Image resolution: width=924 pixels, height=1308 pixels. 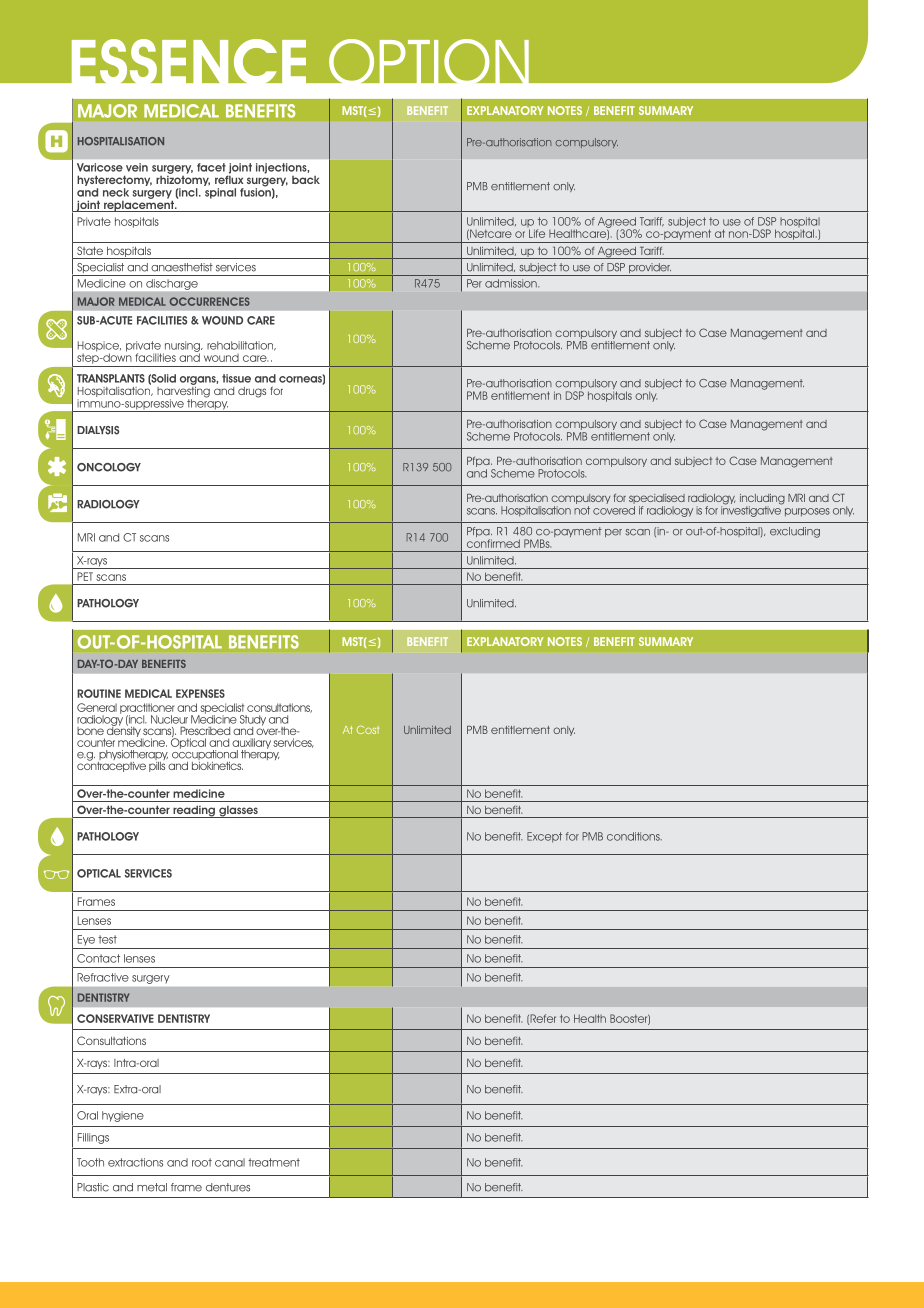 What do you see at coordinates (634, 836) in the screenshot?
I see `conditions` at bounding box center [634, 836].
